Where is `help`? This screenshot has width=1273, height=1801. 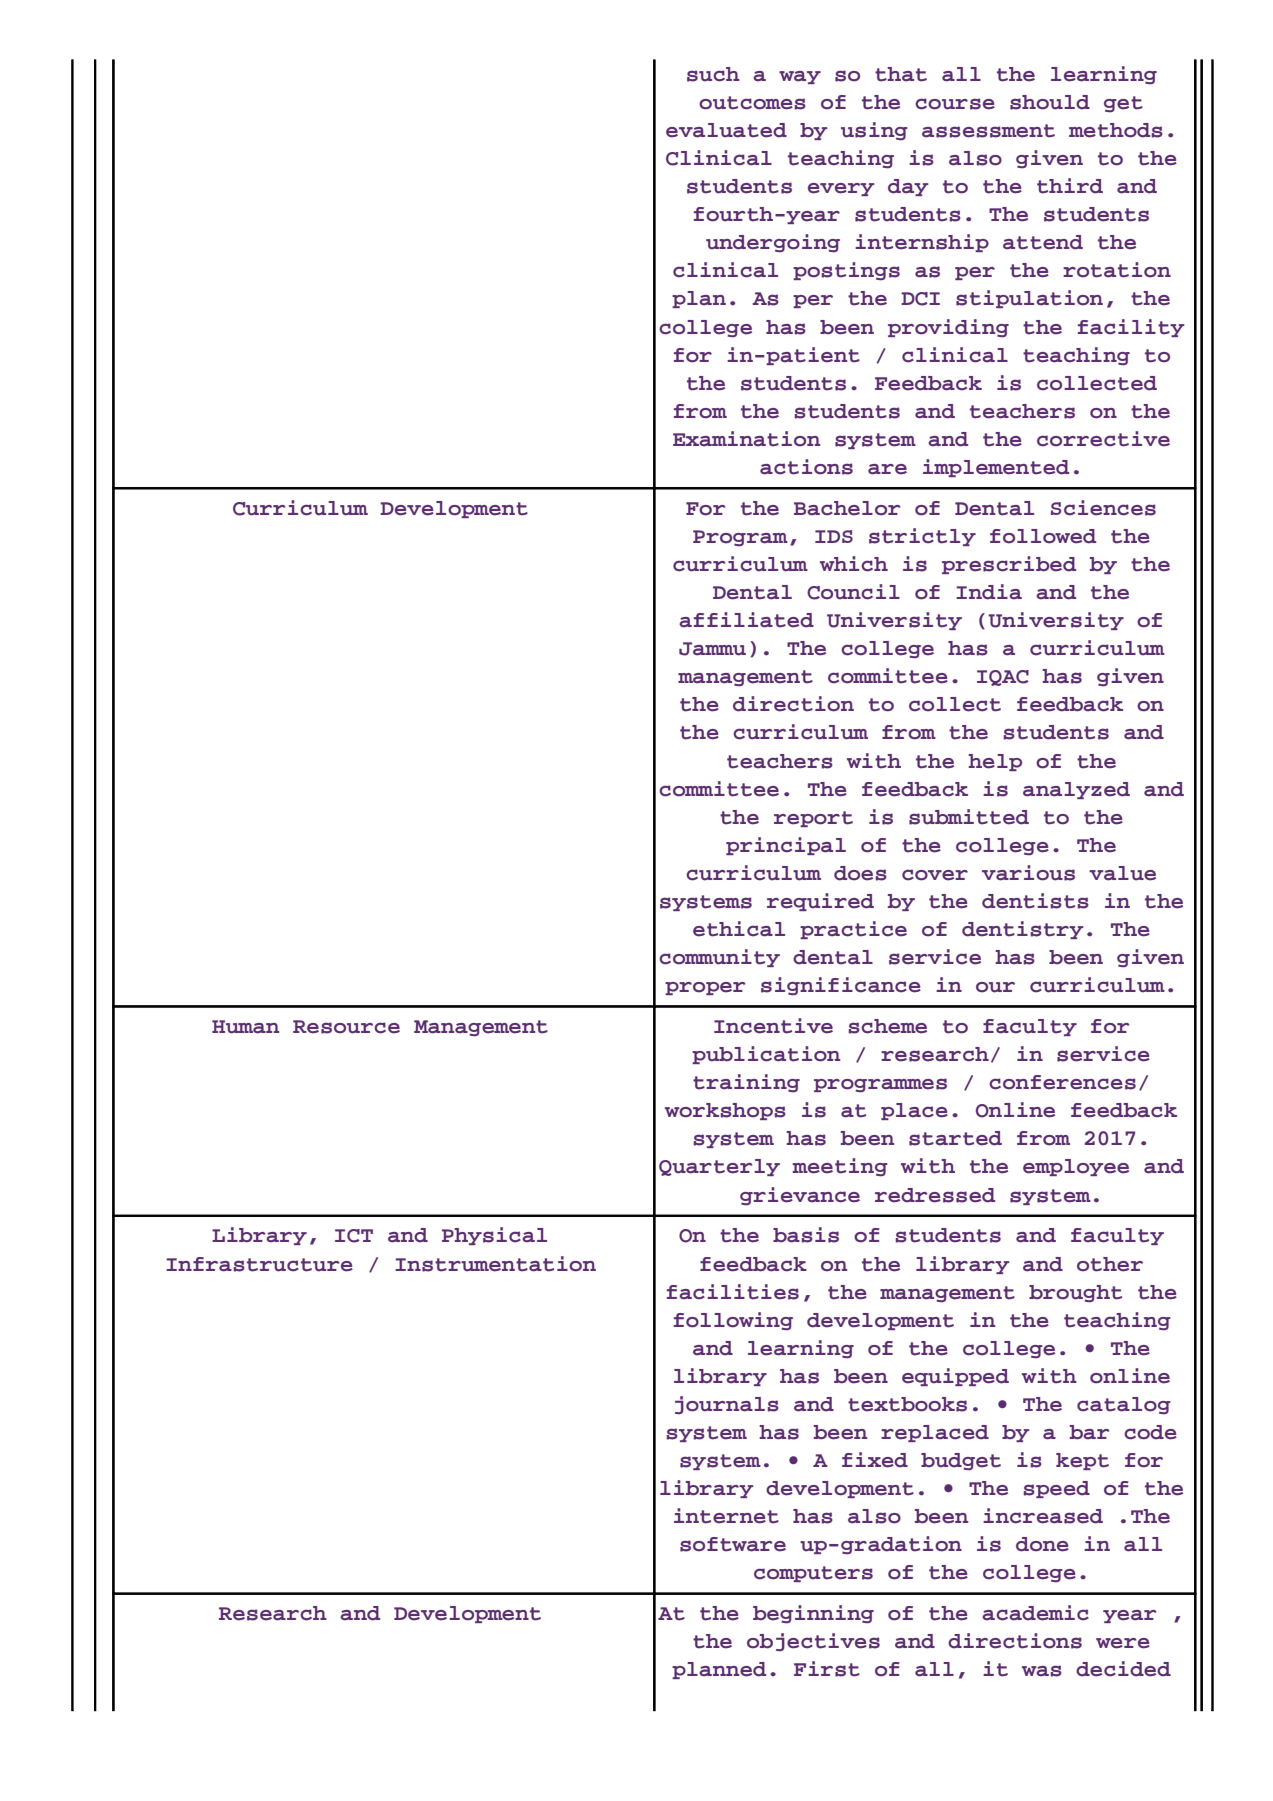
help is located at coordinates (995, 762).
